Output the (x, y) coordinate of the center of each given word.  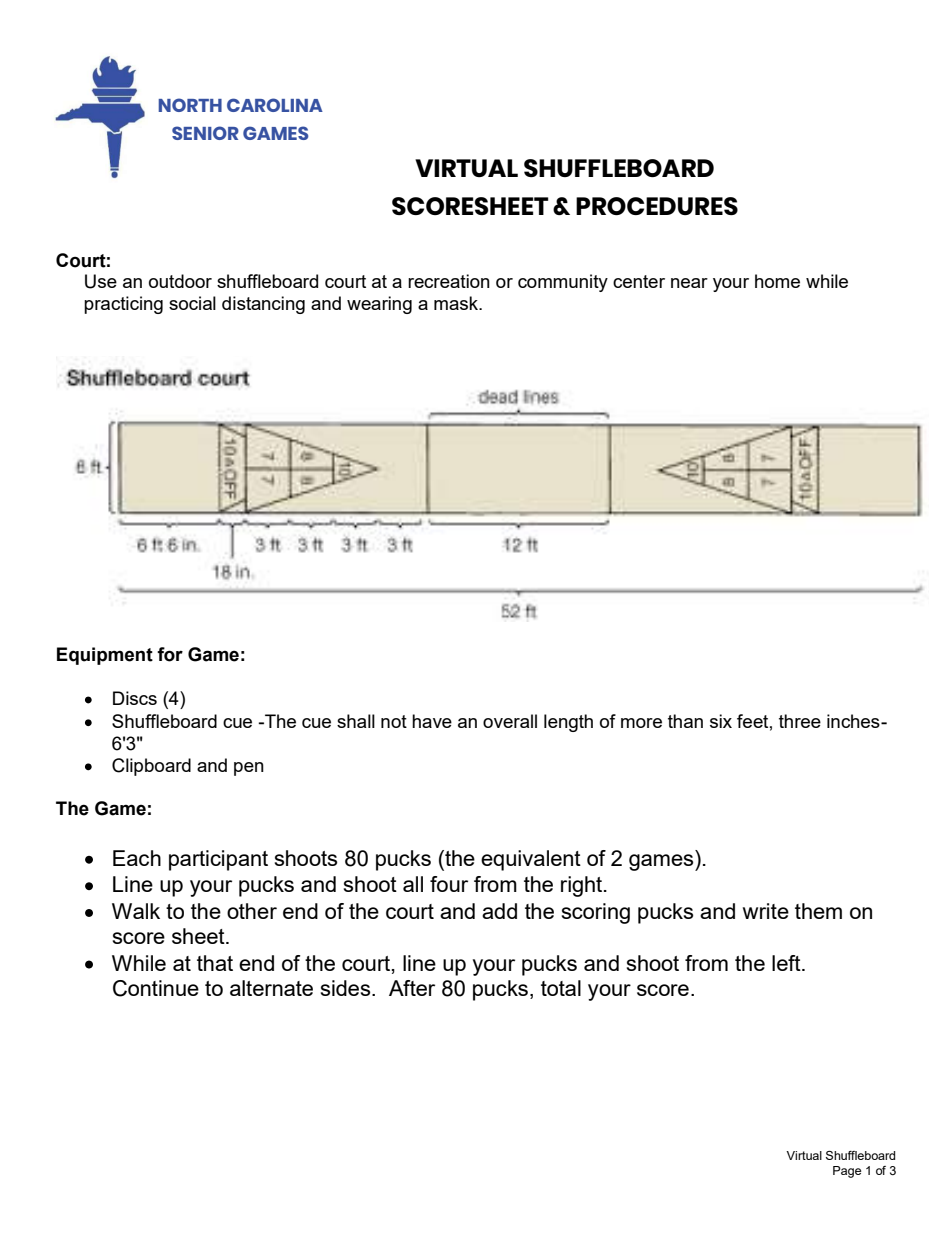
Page (847, 1172)
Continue (156, 988)
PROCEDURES (657, 206)
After (412, 988)
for (170, 654)
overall (510, 721)
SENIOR (205, 133)
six (721, 721)
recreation (449, 281)
